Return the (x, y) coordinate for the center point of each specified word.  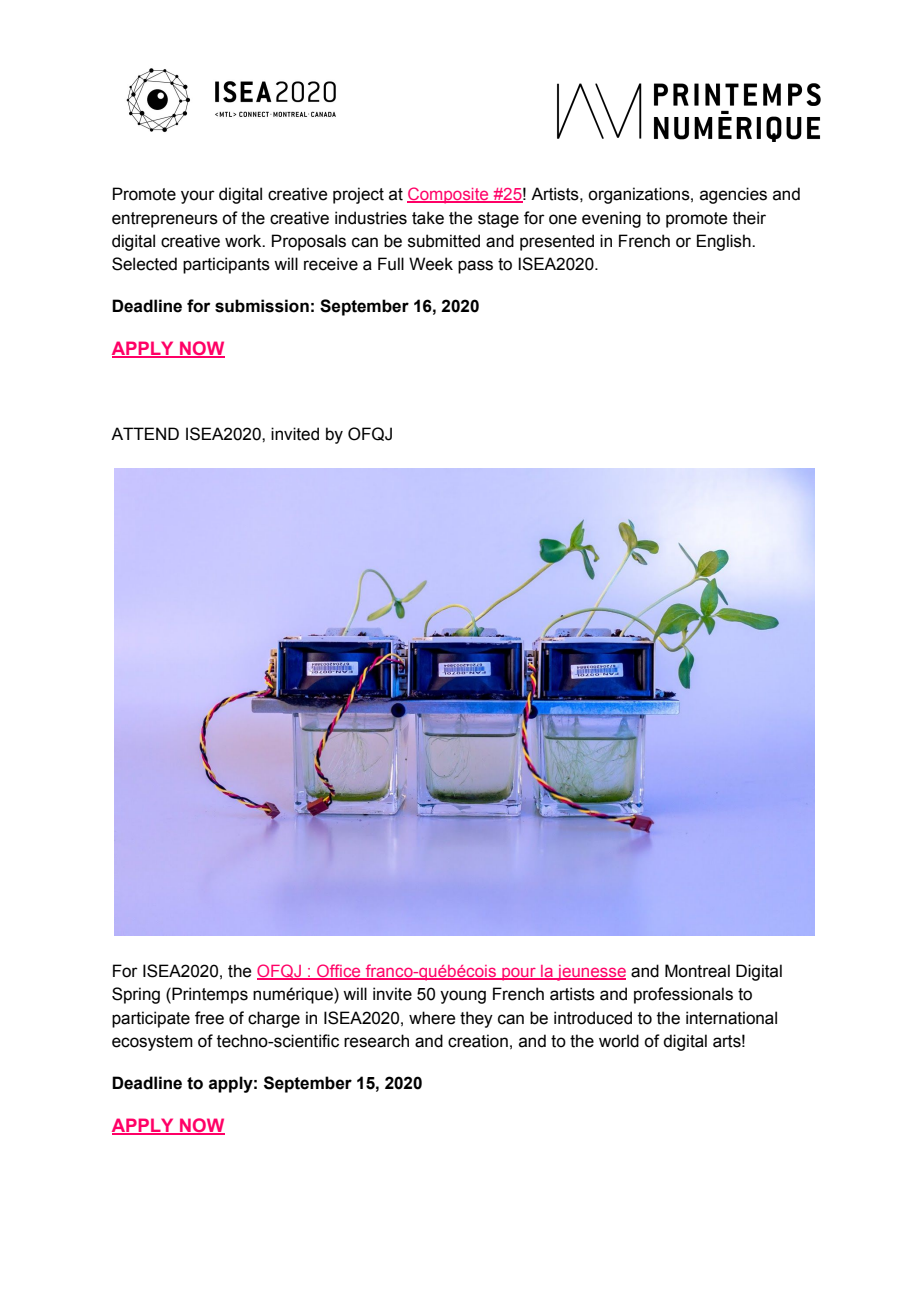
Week (431, 264)
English (725, 242)
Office (339, 972)
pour (519, 974)
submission (262, 306)
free (209, 1018)
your (198, 197)
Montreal (697, 971)
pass (475, 267)
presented (557, 242)
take (428, 218)
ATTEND (145, 433)
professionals (683, 995)
